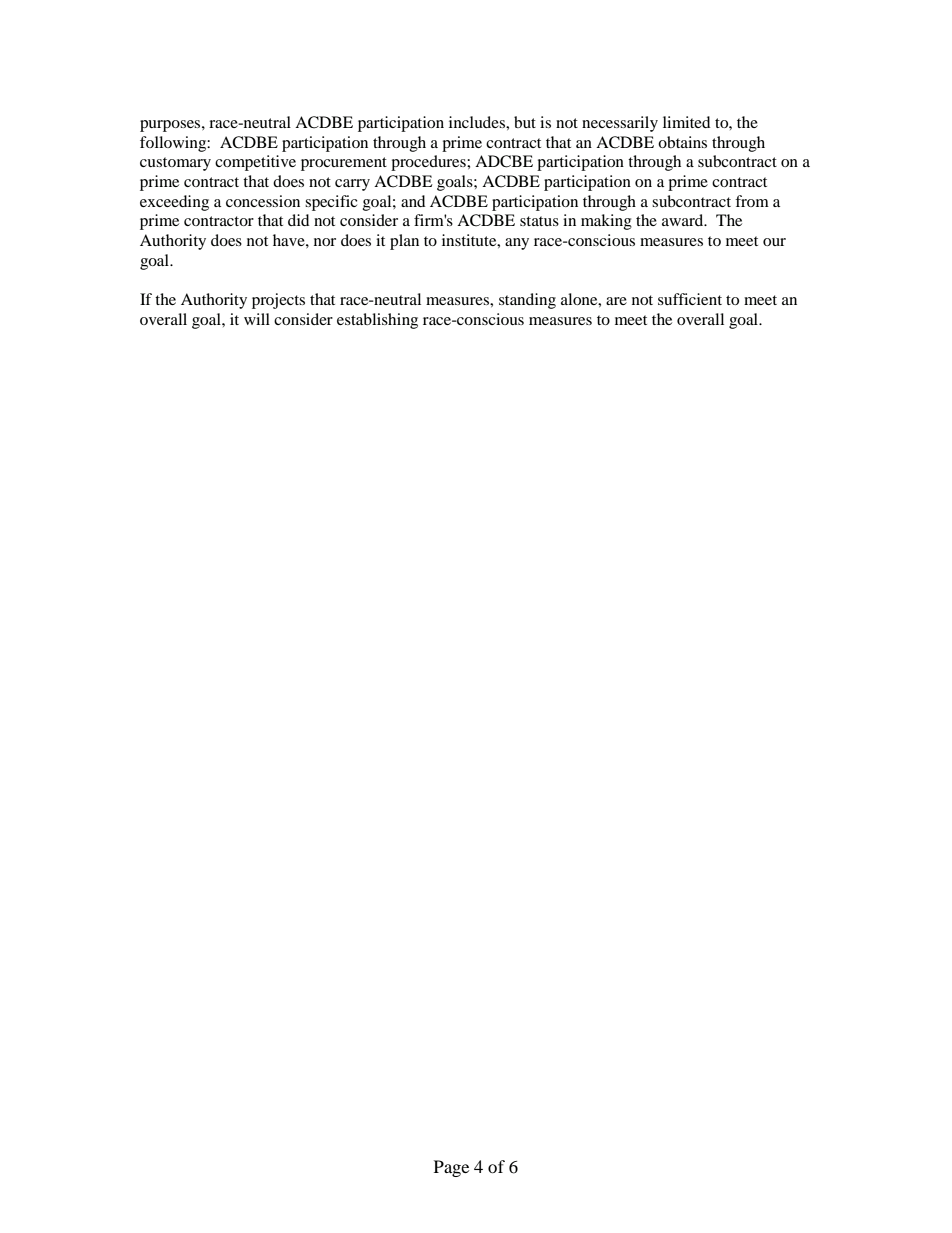  Describe the element at coordinates (377, 321) in the screenshot. I see `establishing` at that location.
